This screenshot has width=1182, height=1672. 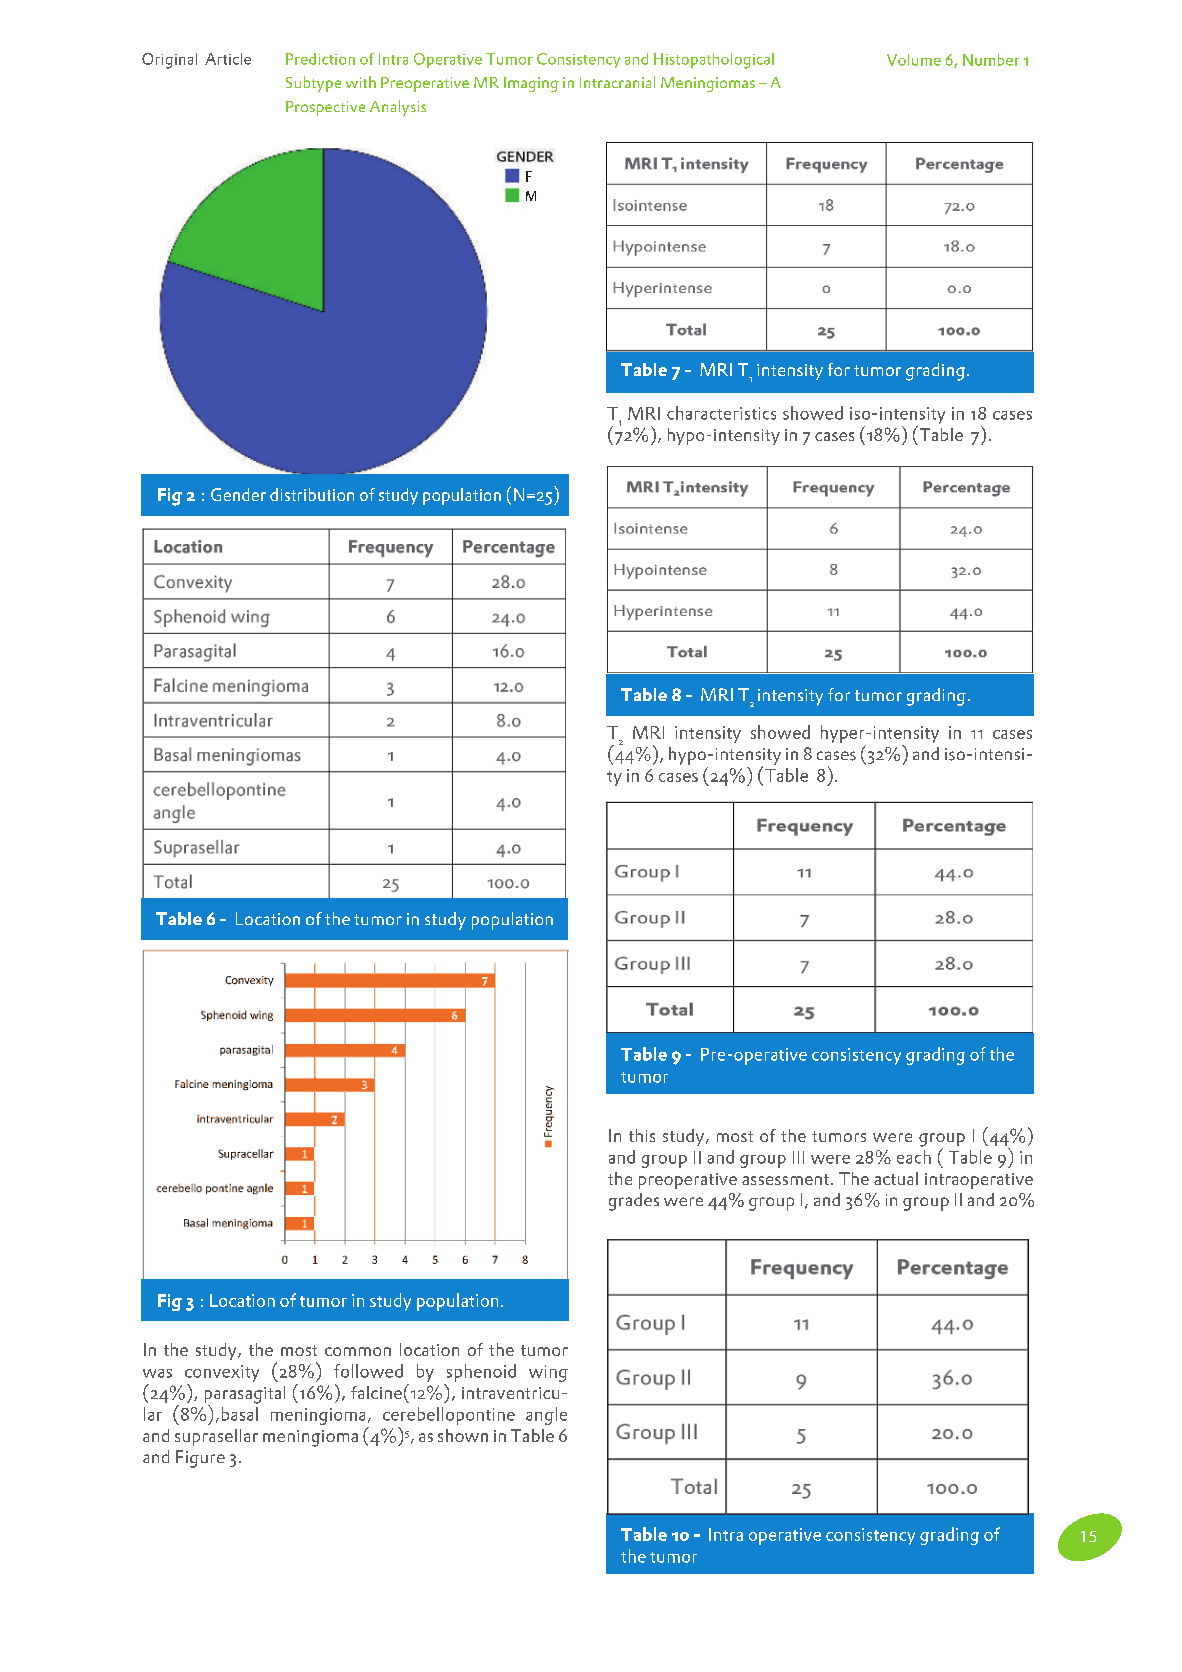 I want to click on convexity, so click(x=222, y=1373).
